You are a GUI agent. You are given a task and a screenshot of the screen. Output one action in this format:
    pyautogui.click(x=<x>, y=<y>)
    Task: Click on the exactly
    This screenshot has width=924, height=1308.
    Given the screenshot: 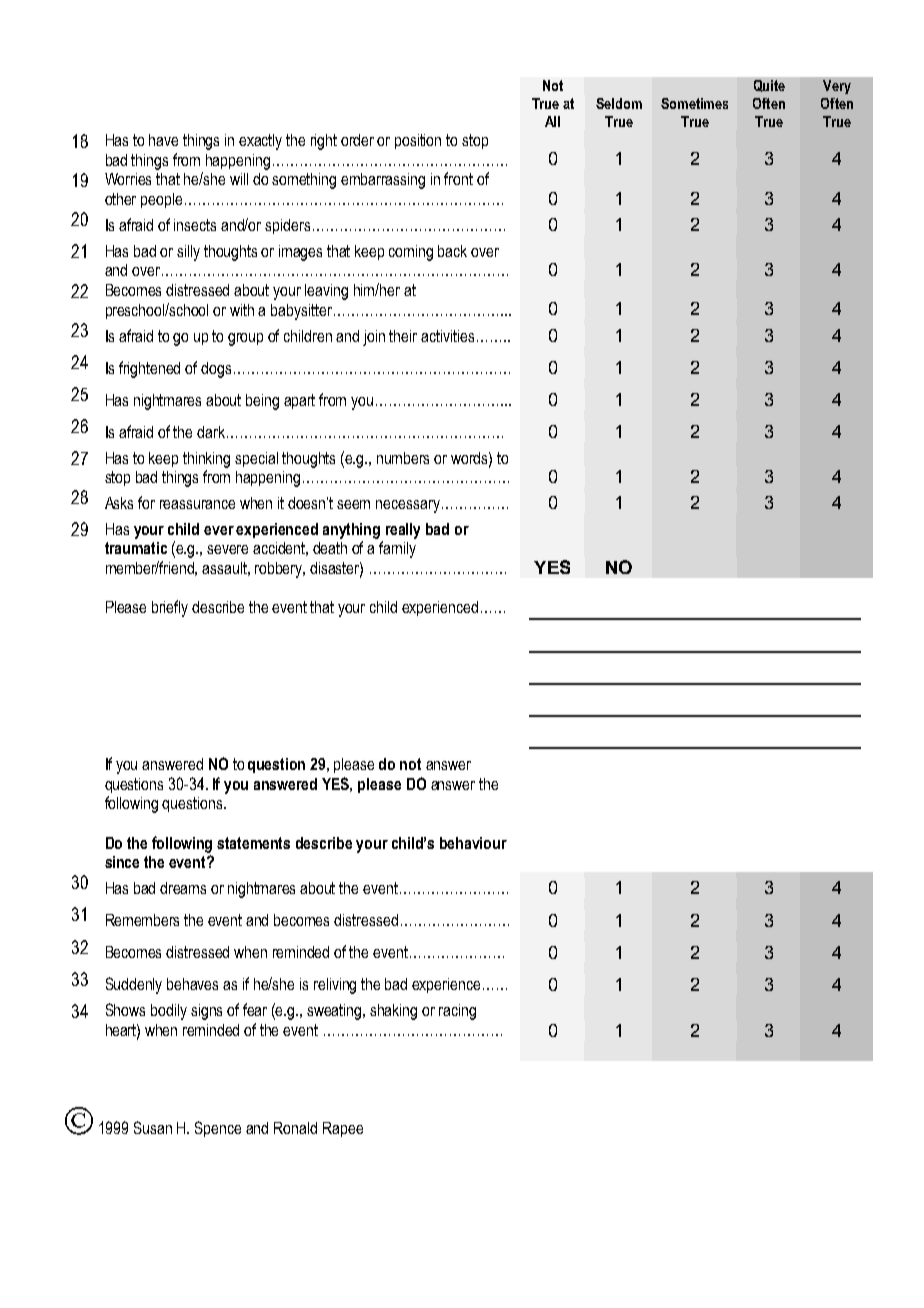 What is the action you would take?
    pyautogui.click(x=260, y=142)
